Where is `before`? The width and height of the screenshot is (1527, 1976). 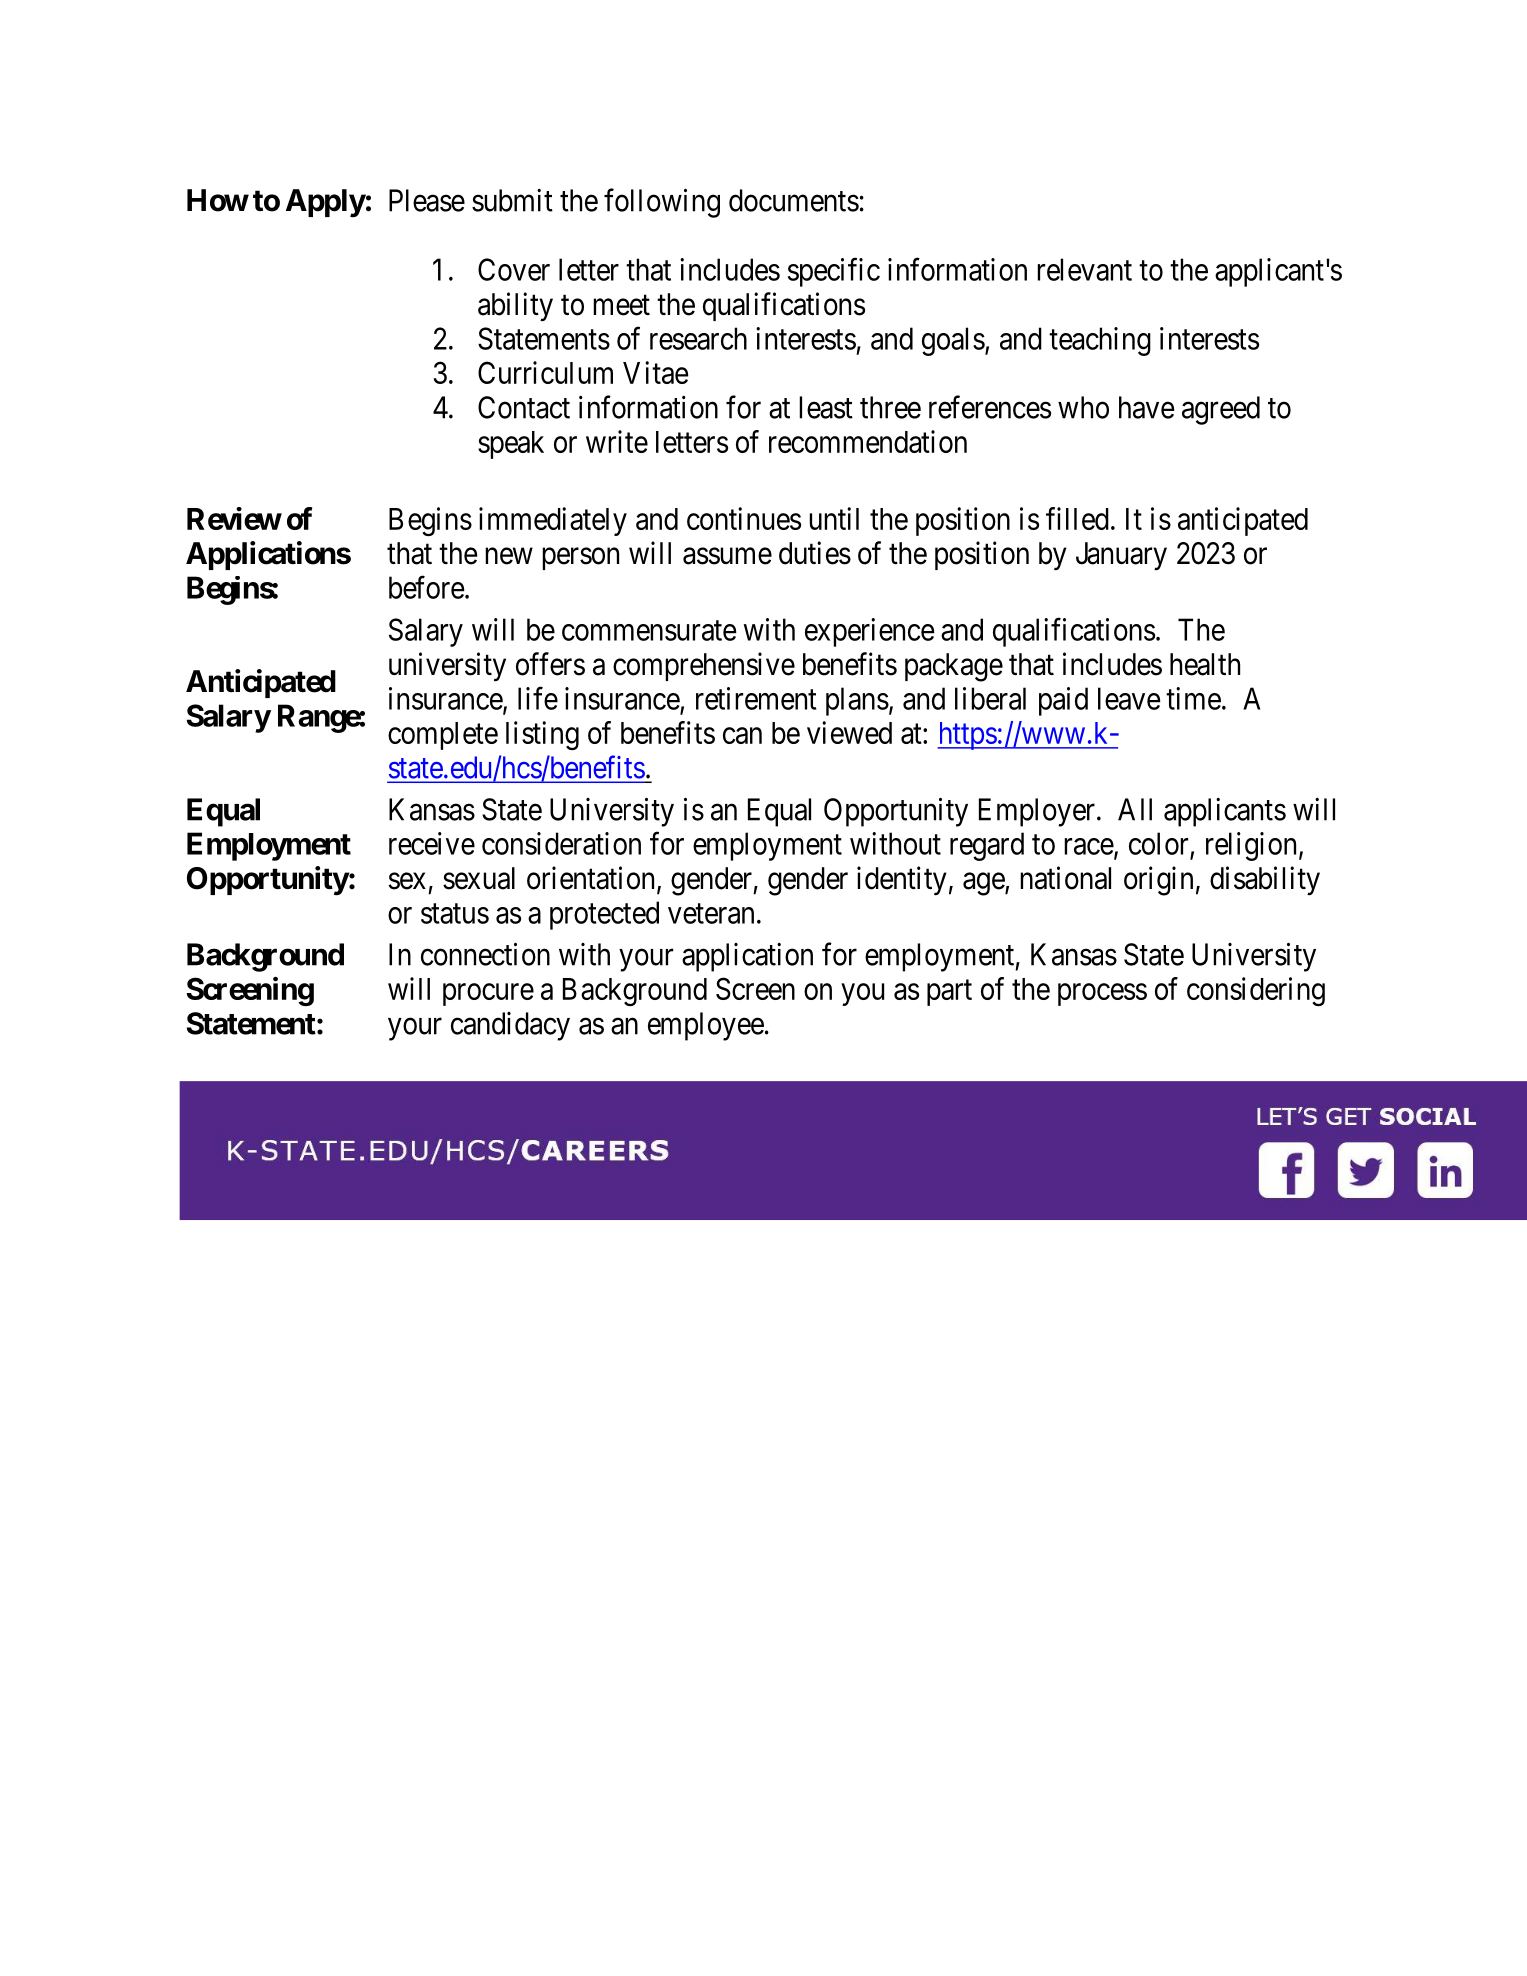 before is located at coordinates (427, 587).
